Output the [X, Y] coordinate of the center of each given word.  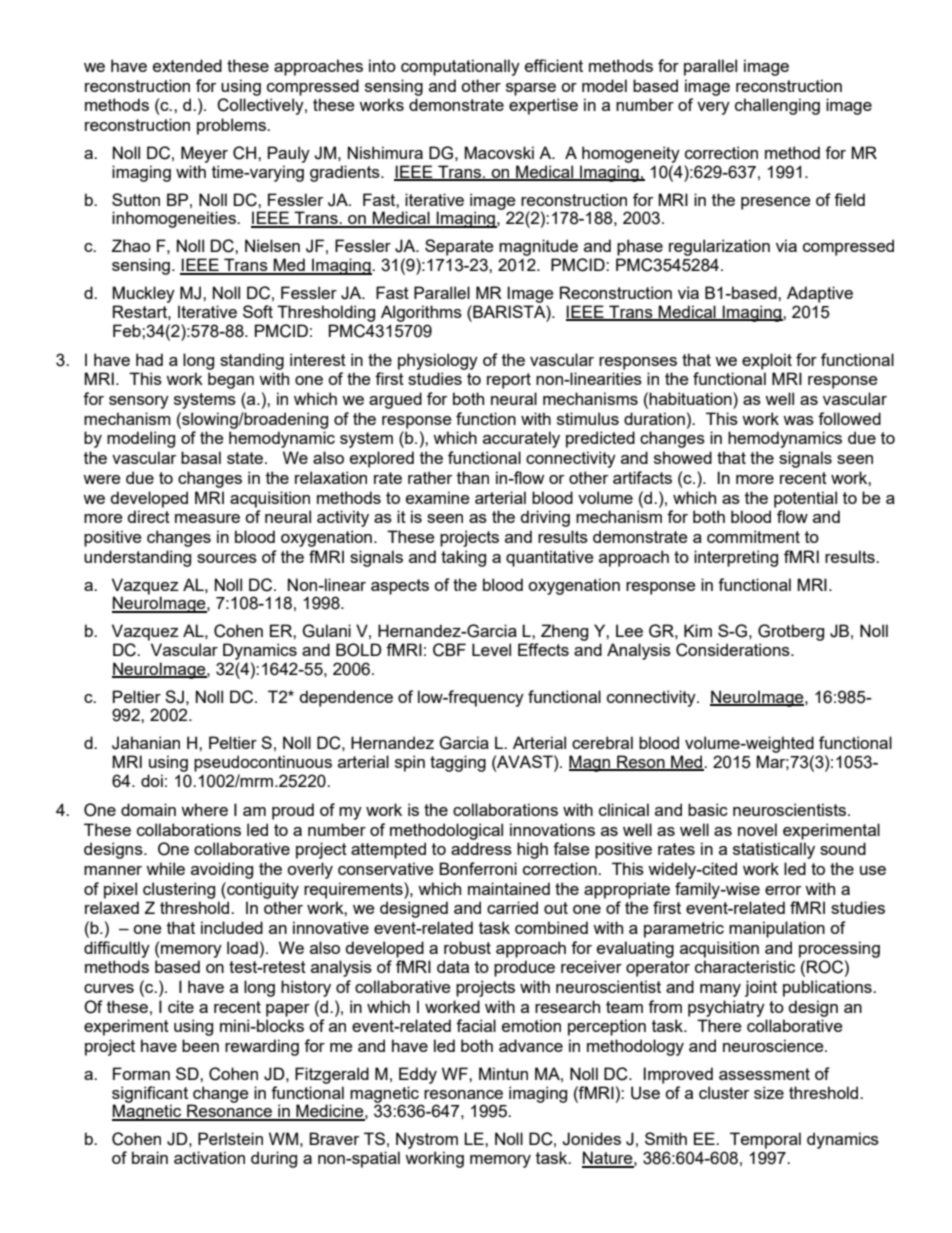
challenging [777, 106]
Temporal [765, 1140]
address [481, 848]
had [149, 359]
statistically [774, 850]
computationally [460, 67]
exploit [767, 361]
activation [209, 1157]
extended [187, 65]
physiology [438, 361]
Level [491, 649]
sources [227, 558]
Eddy [418, 1075]
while [165, 868]
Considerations [734, 650]
